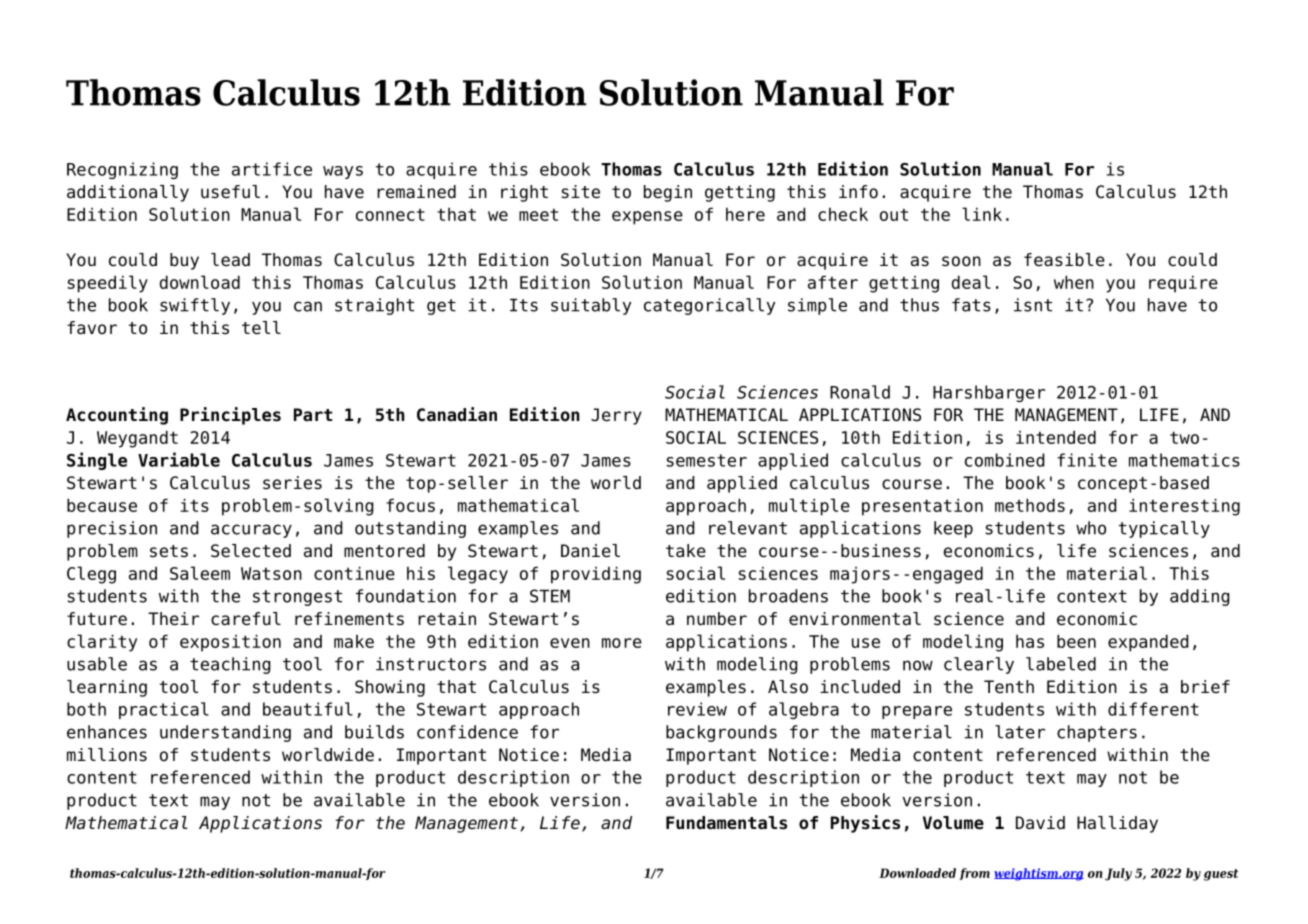  What do you see at coordinates (1009, 687) in the screenshot?
I see `Tenth` at bounding box center [1009, 687].
